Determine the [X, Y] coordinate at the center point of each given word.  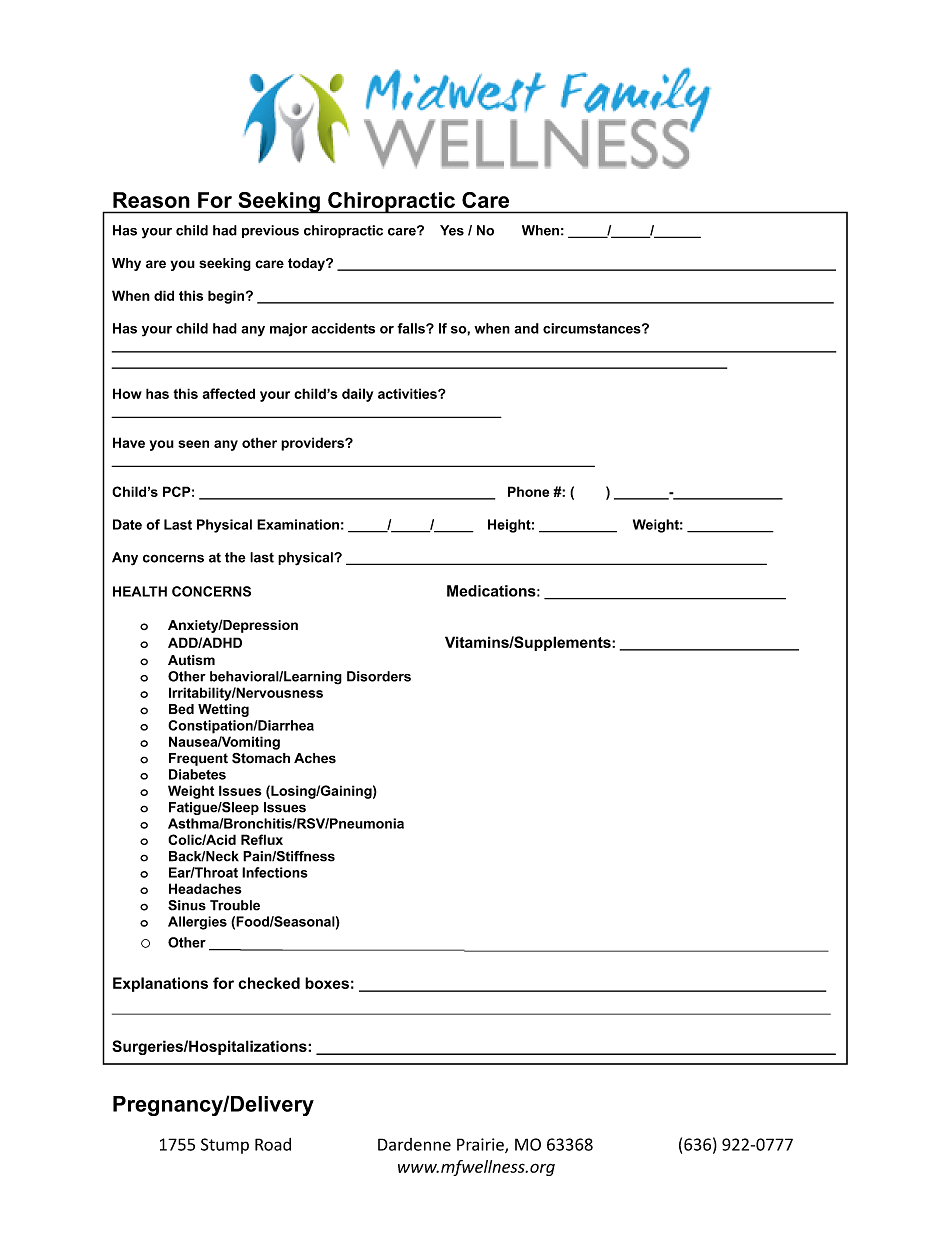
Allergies [197, 923]
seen [193, 444]
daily [357, 395]
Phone [528, 491]
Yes [452, 230]
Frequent [198, 759]
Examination [298, 524]
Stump [225, 1146]
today [307, 264]
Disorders [379, 676]
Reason [151, 200]
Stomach [261, 758]
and [526, 328]
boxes [327, 983]
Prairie [481, 1145]
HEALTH [140, 591]
